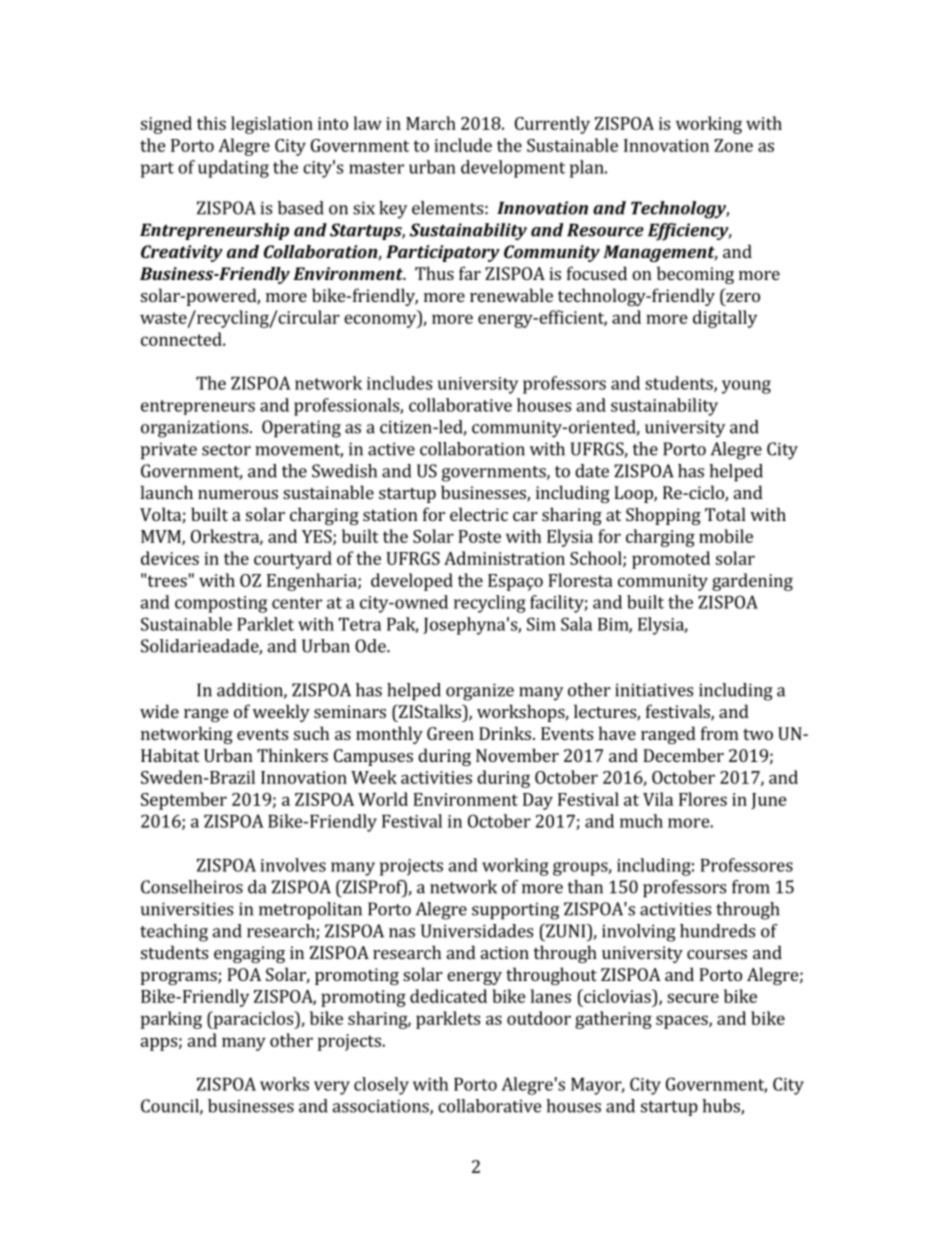 The width and height of the document is (952, 1233). Describe the element at coordinates (538, 801) in the document. I see `Day` at that location.
